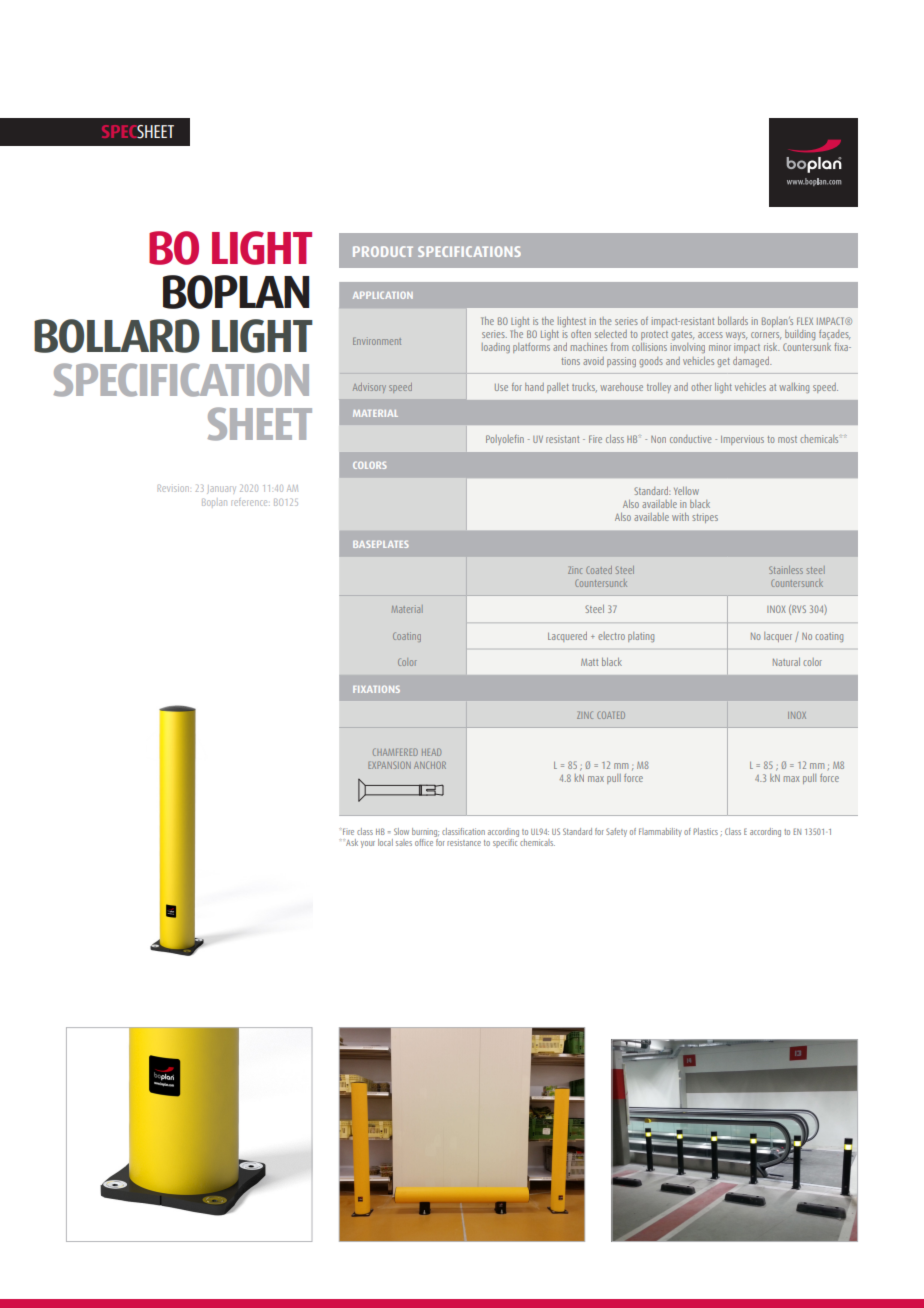 This image has height=1308, width=924. Describe the element at coordinates (383, 251) in the image. I see `PRODUCT` at that location.
